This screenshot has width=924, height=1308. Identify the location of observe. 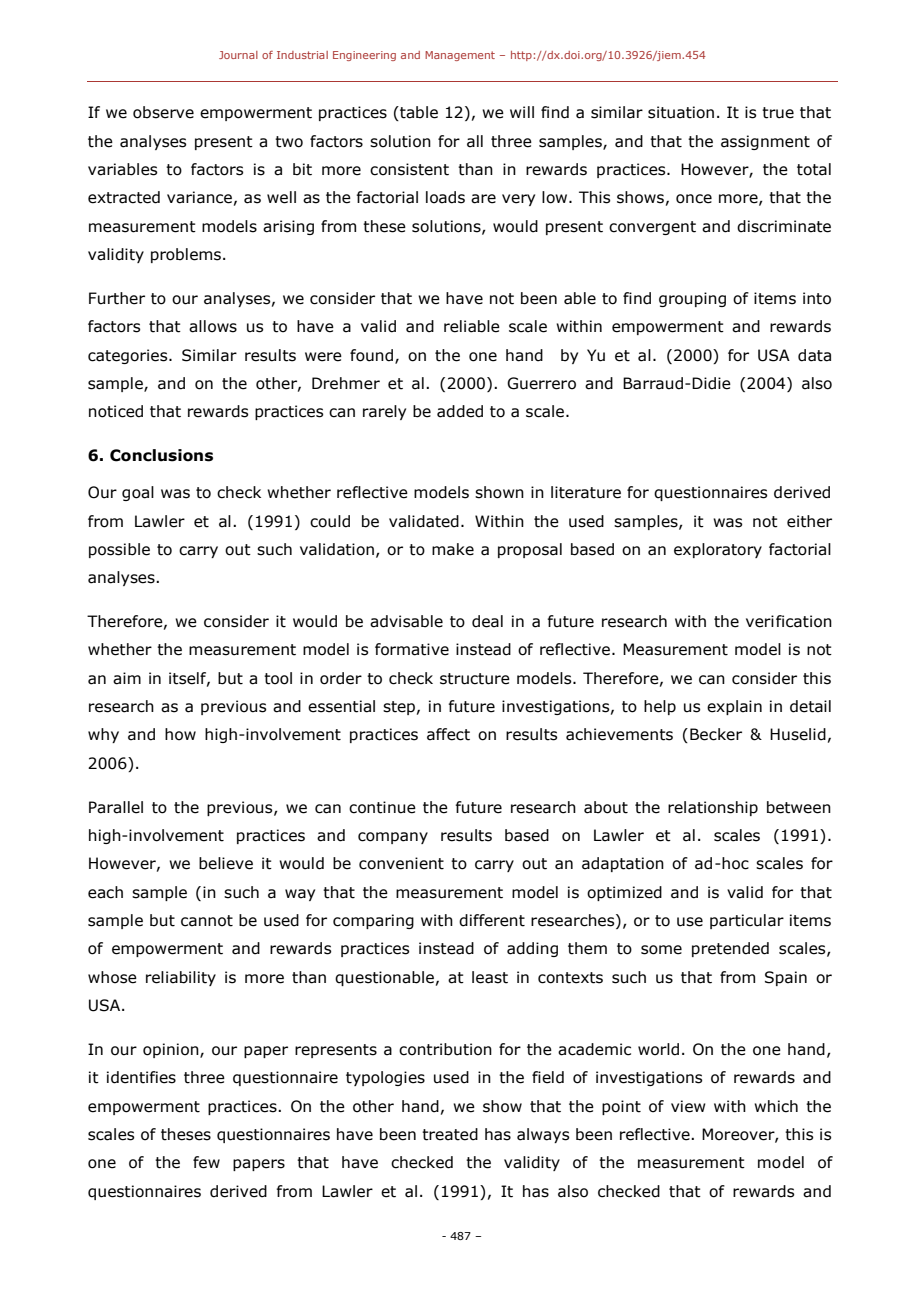
(163, 112).
